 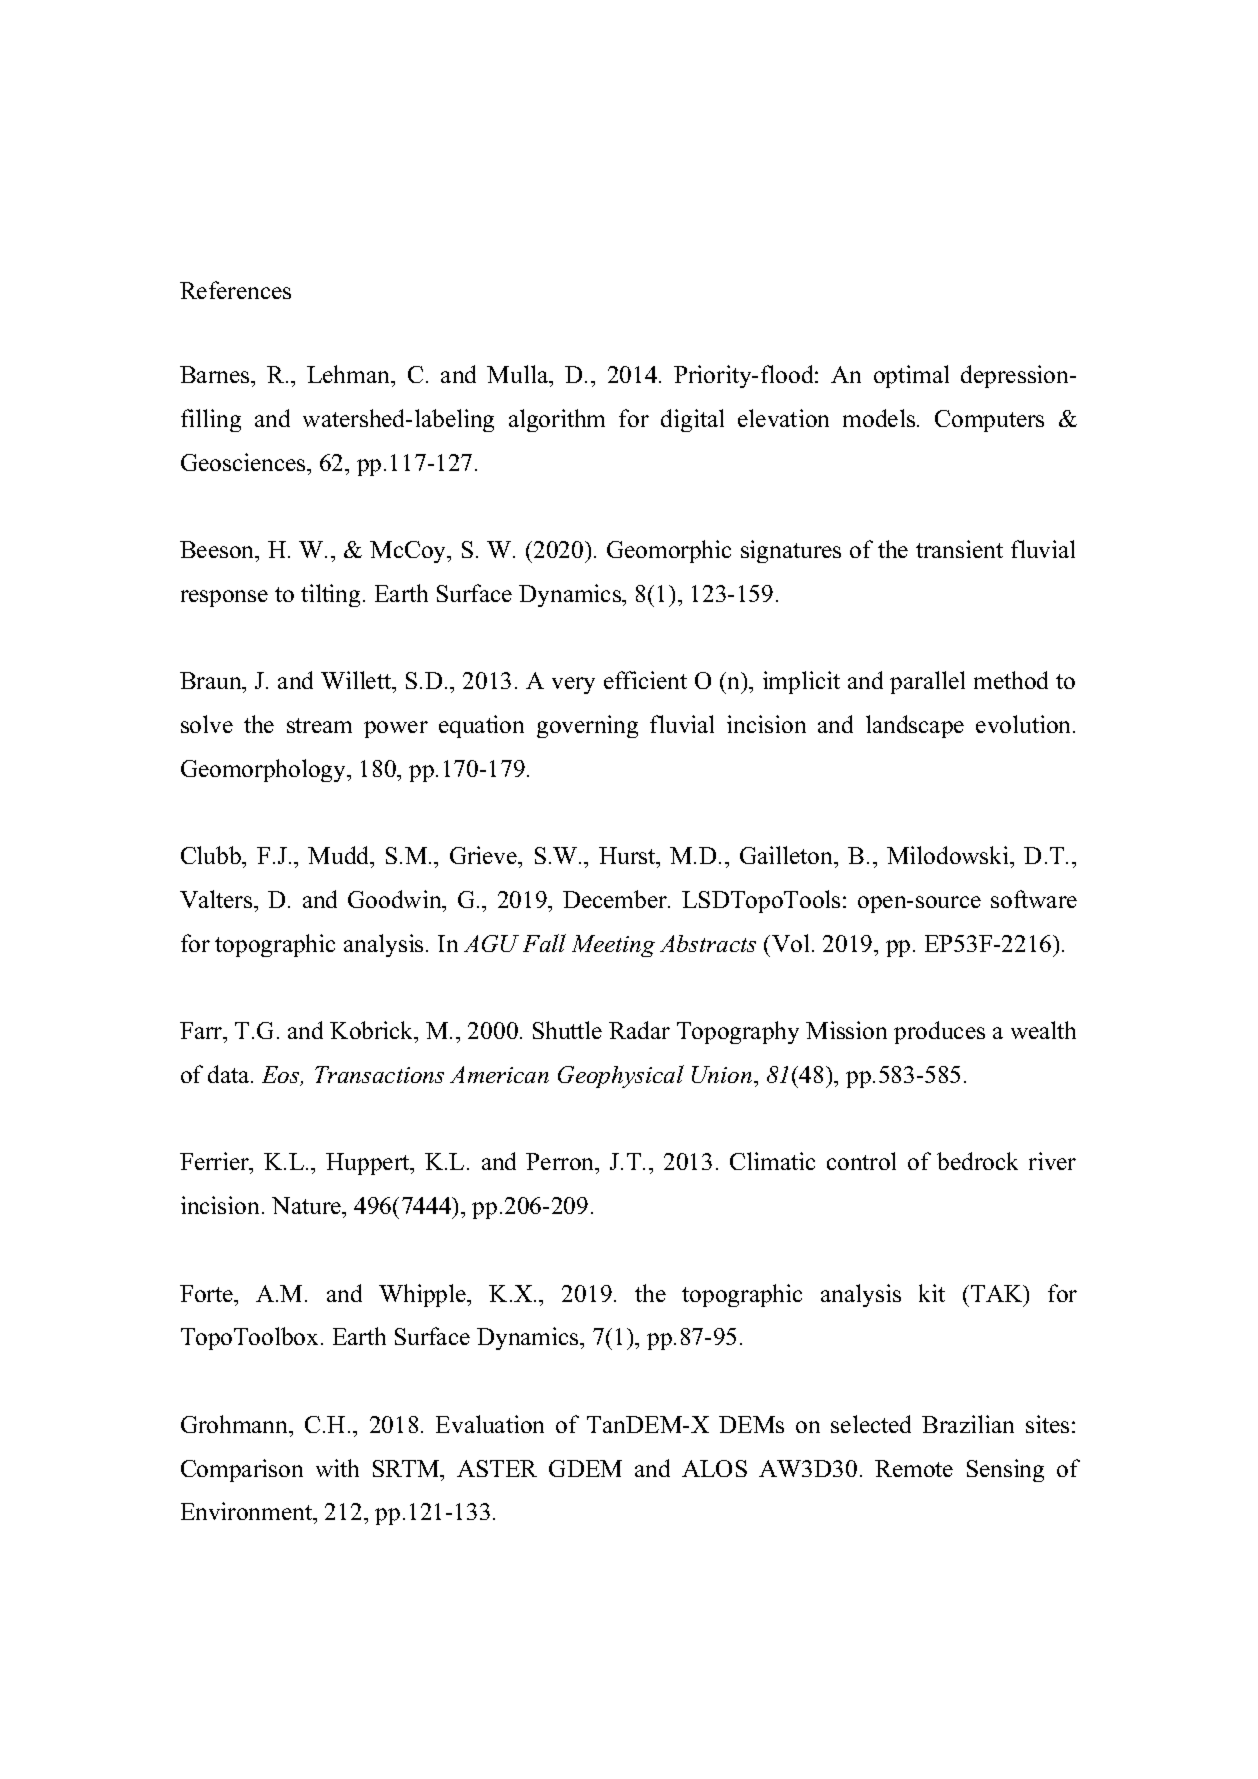 I want to click on optimal, so click(x=911, y=376).
